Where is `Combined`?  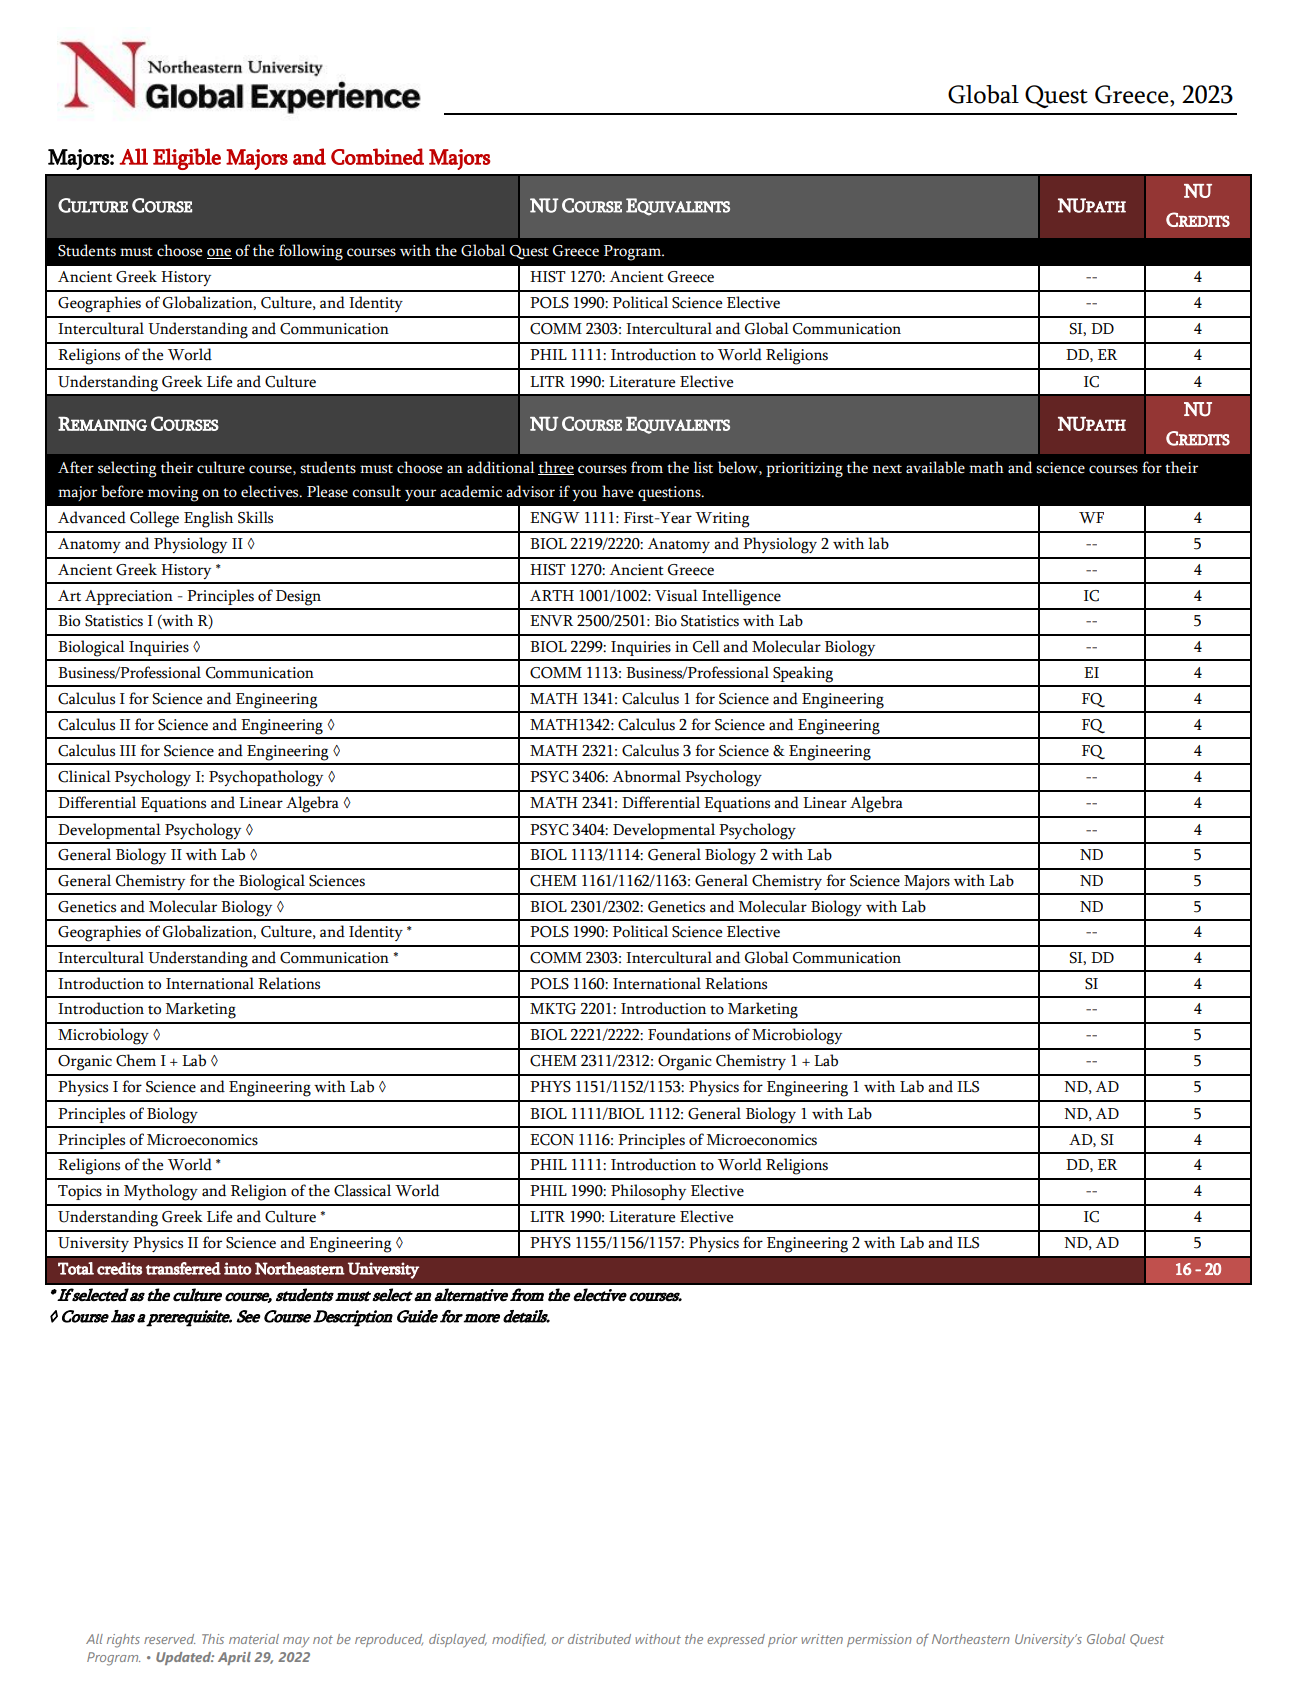
Combined is located at coordinates (377, 156).
